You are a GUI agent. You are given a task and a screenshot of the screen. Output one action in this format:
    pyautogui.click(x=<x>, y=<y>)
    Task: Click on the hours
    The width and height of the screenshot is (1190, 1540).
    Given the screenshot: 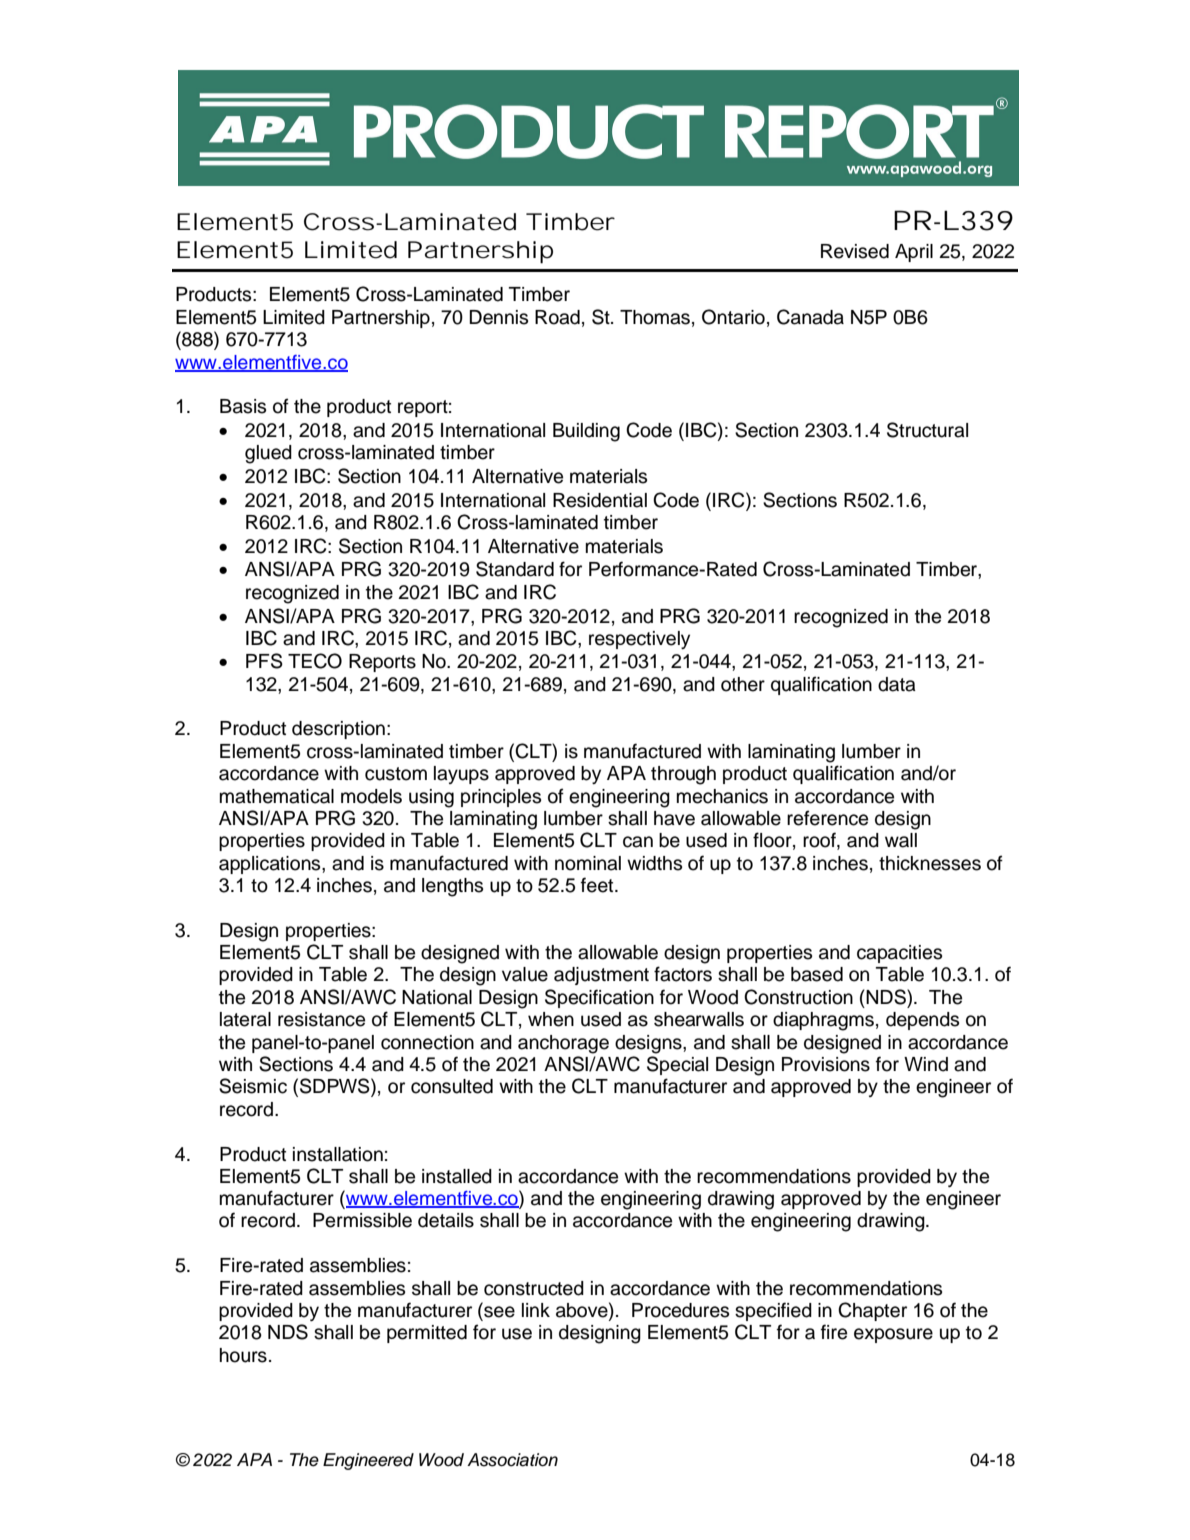 What is the action you would take?
    pyautogui.click(x=243, y=1355)
